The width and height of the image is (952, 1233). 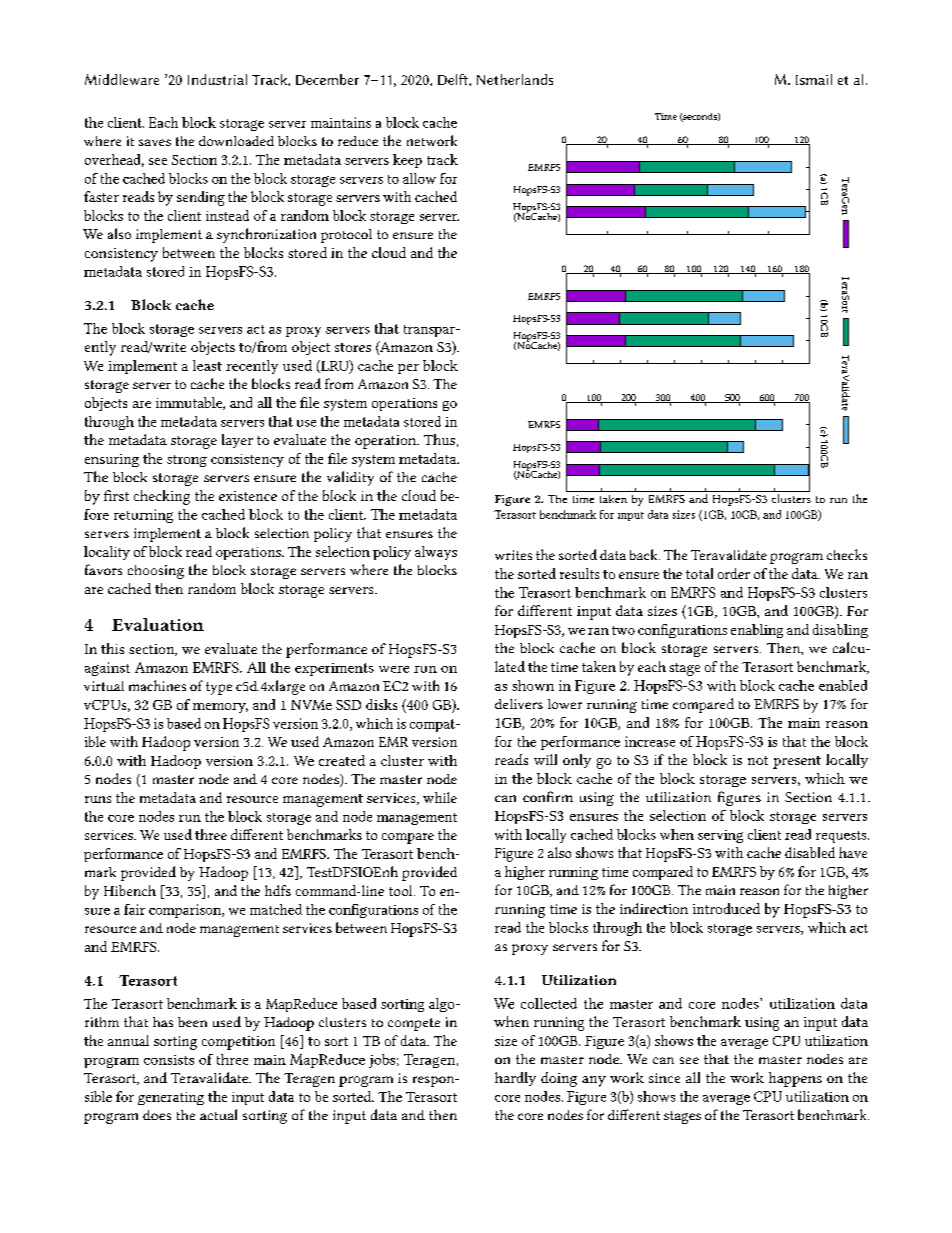 What do you see at coordinates (440, 797) in the image?
I see `while` at bounding box center [440, 797].
